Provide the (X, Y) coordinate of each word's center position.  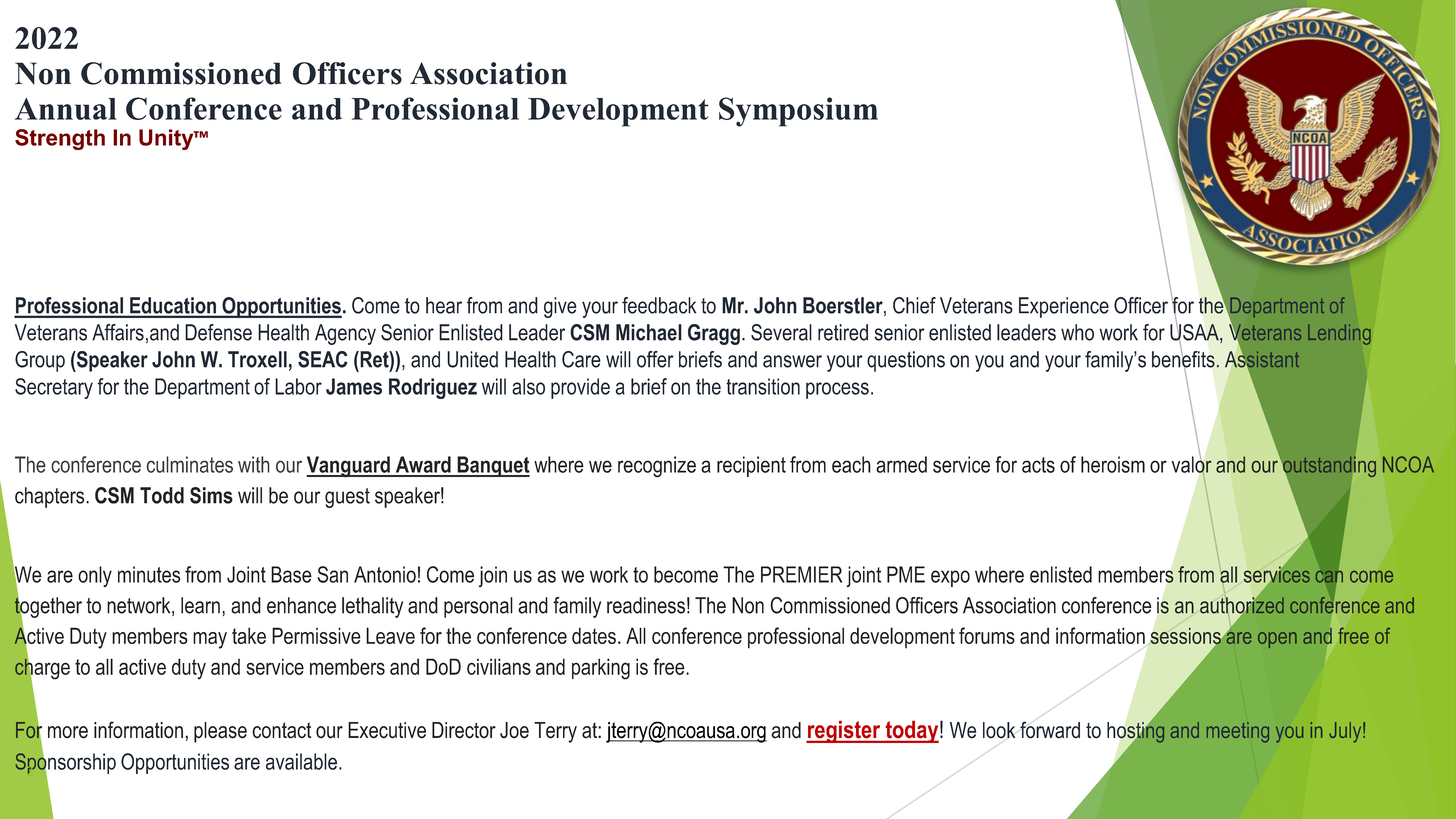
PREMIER (801, 574)
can (1329, 576)
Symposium (798, 112)
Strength (60, 139)
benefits (1183, 359)
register (844, 731)
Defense (218, 332)
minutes (149, 574)
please (220, 732)
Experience (1064, 307)
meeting (1238, 732)
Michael (649, 332)
